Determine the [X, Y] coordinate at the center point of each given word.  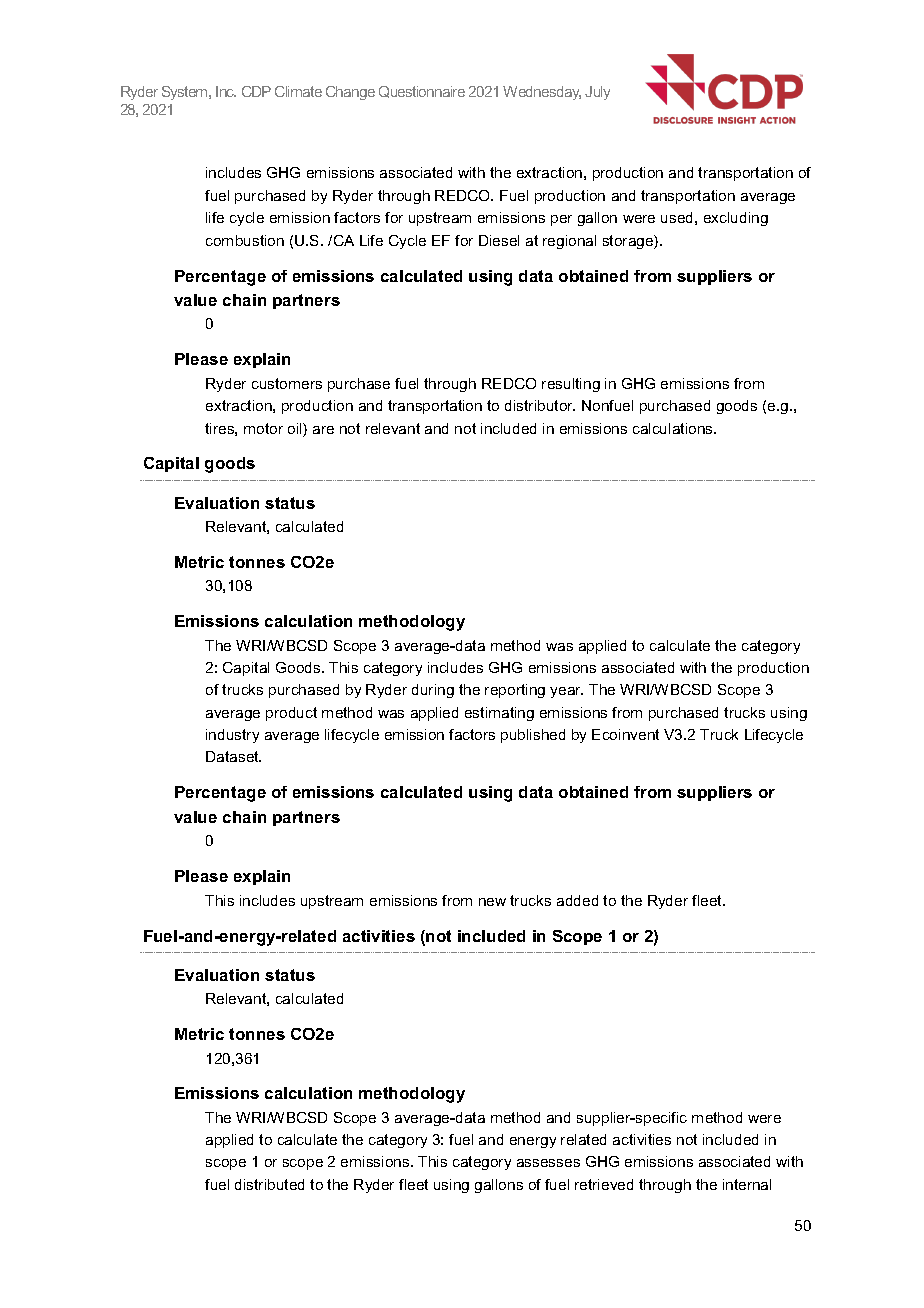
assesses [548, 1163]
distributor [540, 405]
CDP [256, 91]
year [566, 692]
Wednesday [542, 93]
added [577, 900]
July [597, 93]
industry [232, 736]
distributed [269, 1184]
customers [287, 383]
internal [747, 1184]
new [492, 902]
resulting [571, 385]
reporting [515, 691]
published [533, 736]
